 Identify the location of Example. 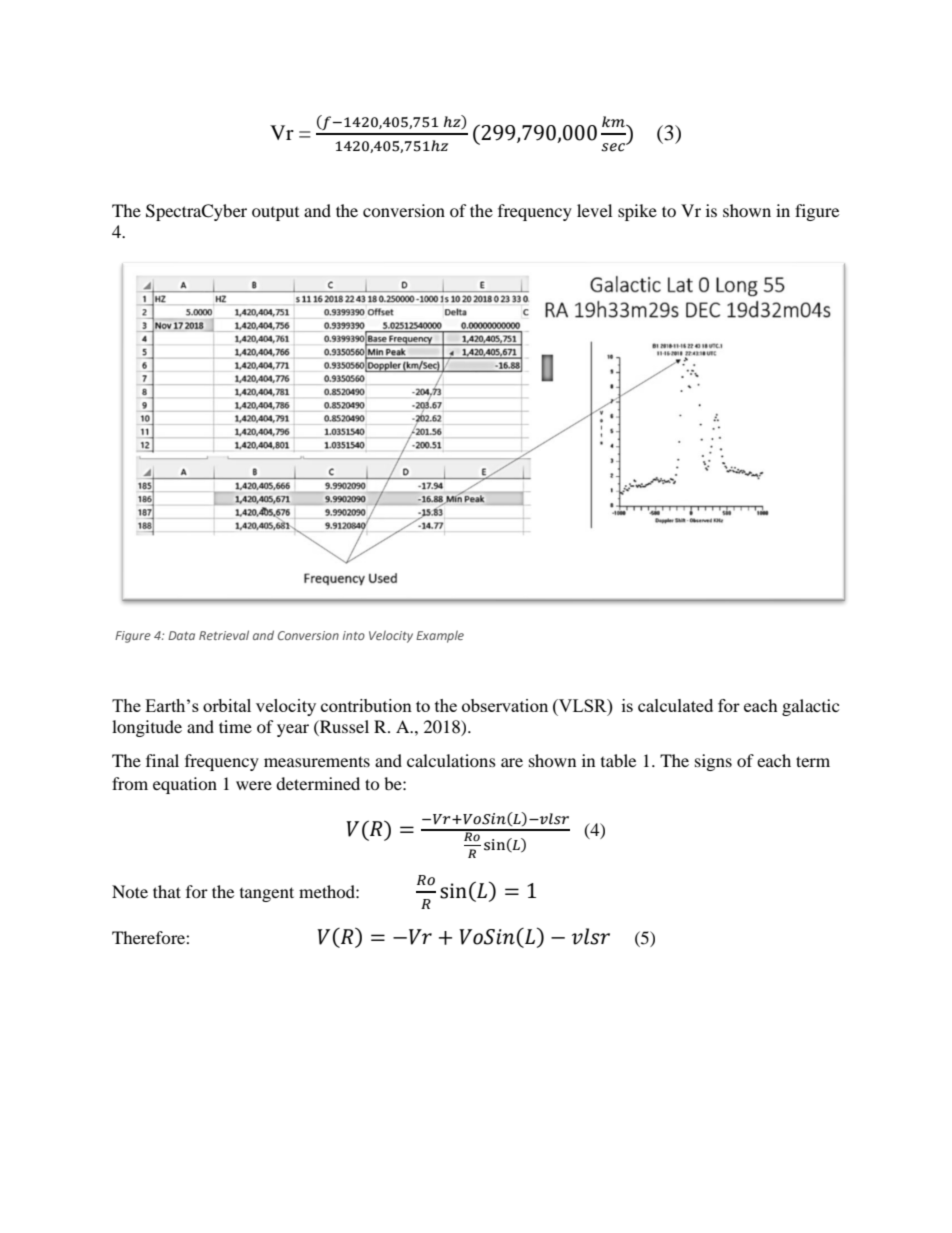
(440, 636).
